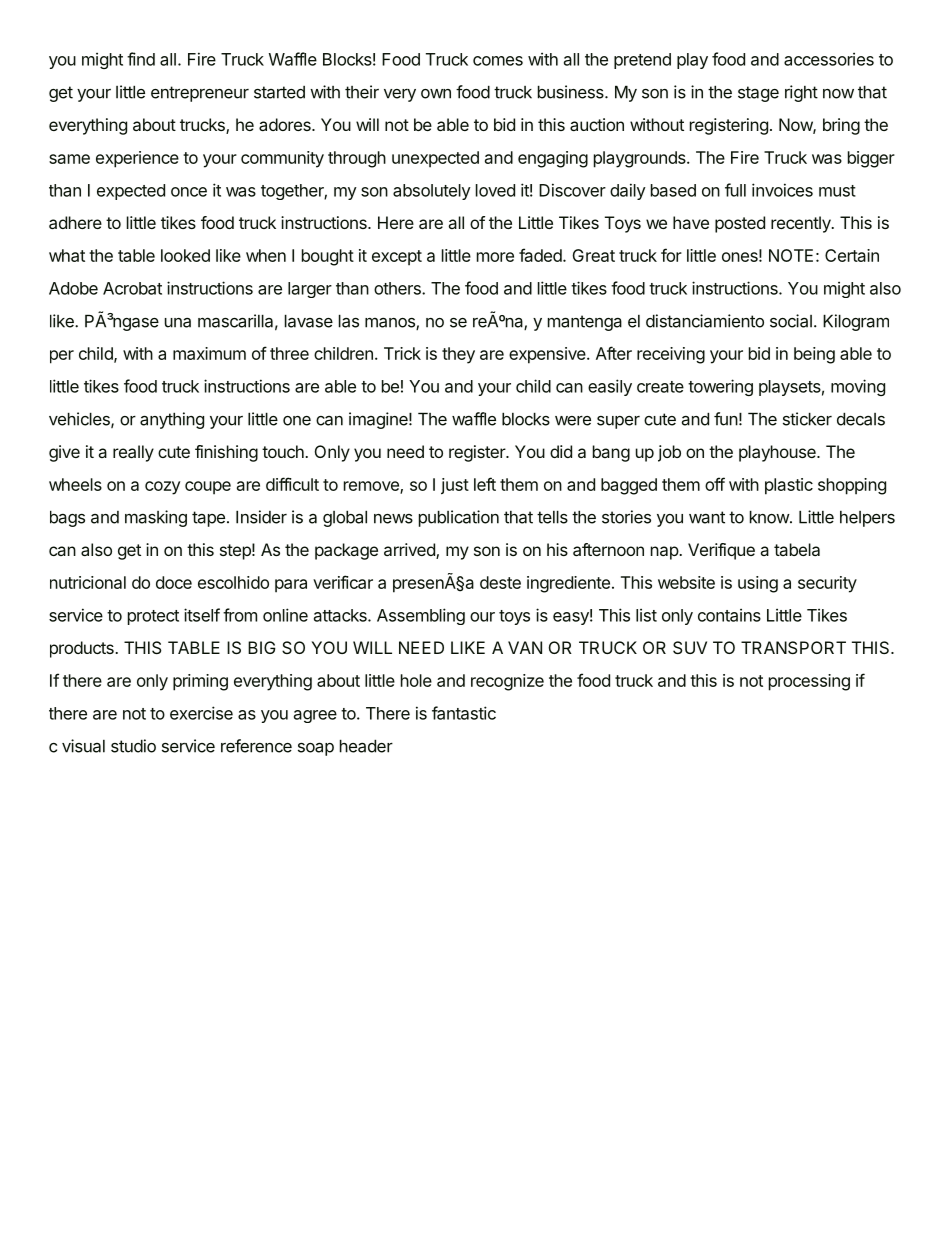 Image resolution: width=952 pixels, height=1233 pixels. What do you see at coordinates (156, 518) in the document?
I see `masking` at bounding box center [156, 518].
